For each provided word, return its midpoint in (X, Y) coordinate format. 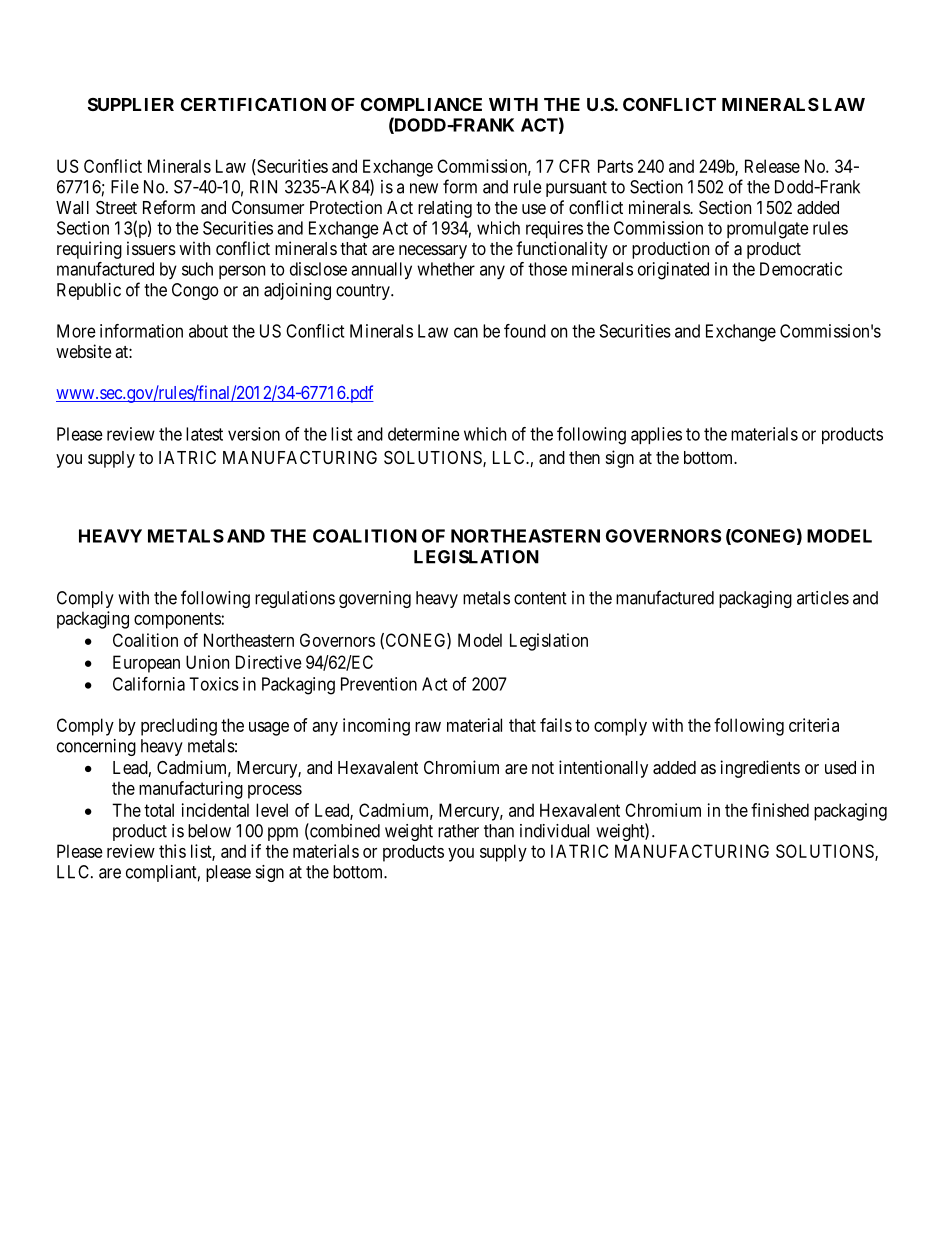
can (466, 332)
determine (424, 434)
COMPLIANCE (421, 104)
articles (823, 598)
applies (656, 435)
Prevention (379, 684)
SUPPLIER (131, 104)
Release (772, 166)
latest (204, 434)
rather (458, 831)
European (146, 664)
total (159, 810)
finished (780, 810)
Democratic (801, 269)
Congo (195, 291)
